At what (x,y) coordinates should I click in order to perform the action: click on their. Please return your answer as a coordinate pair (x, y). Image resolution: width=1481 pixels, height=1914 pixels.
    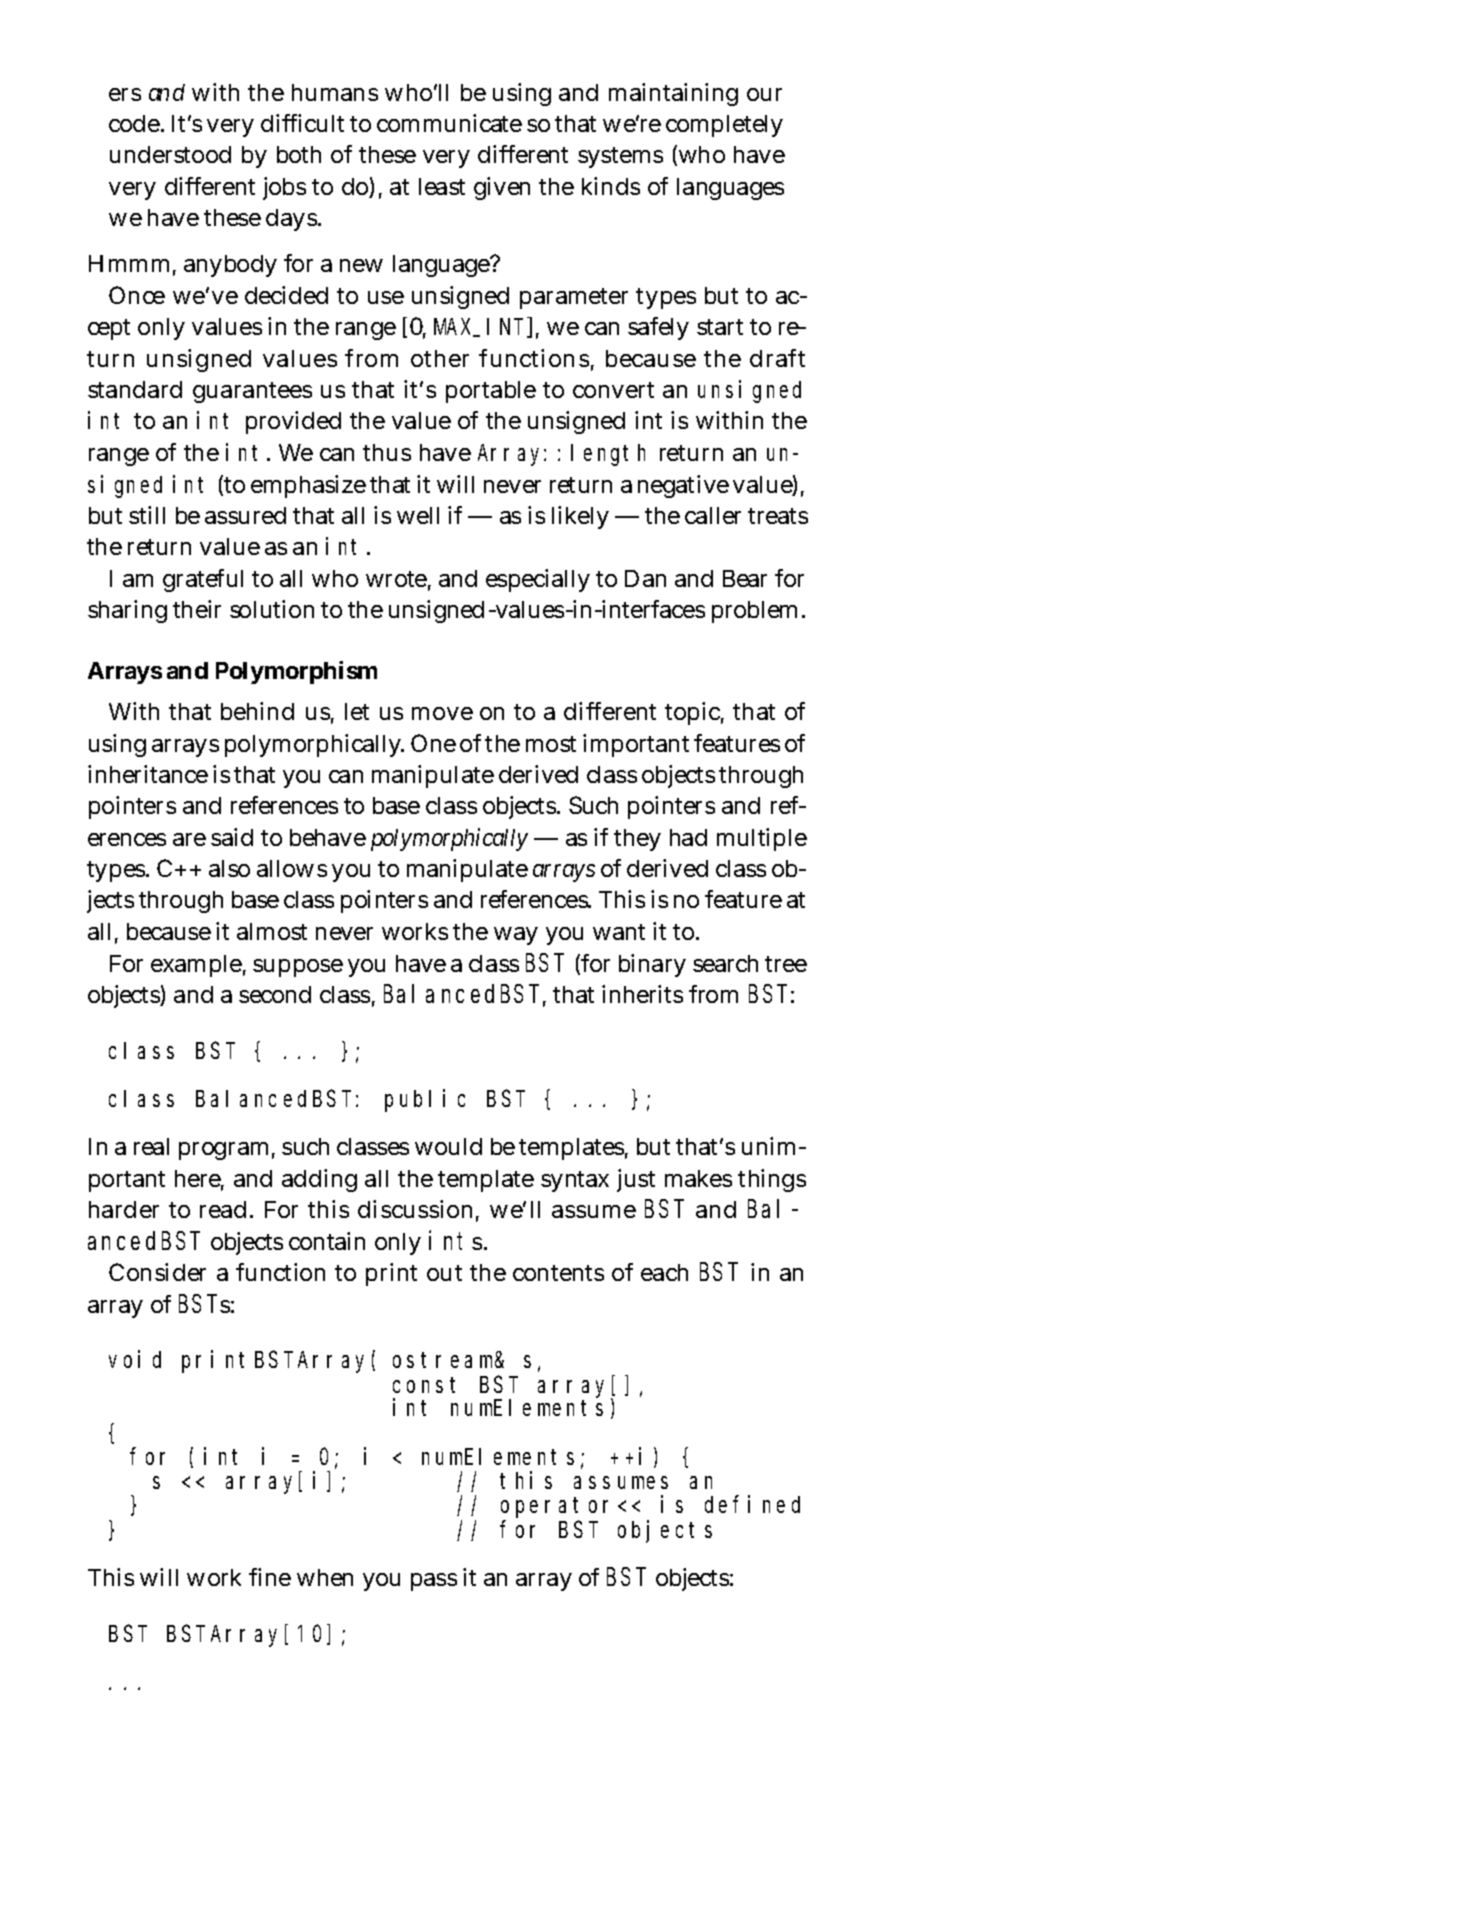
    Looking at the image, I should click on (197, 609).
